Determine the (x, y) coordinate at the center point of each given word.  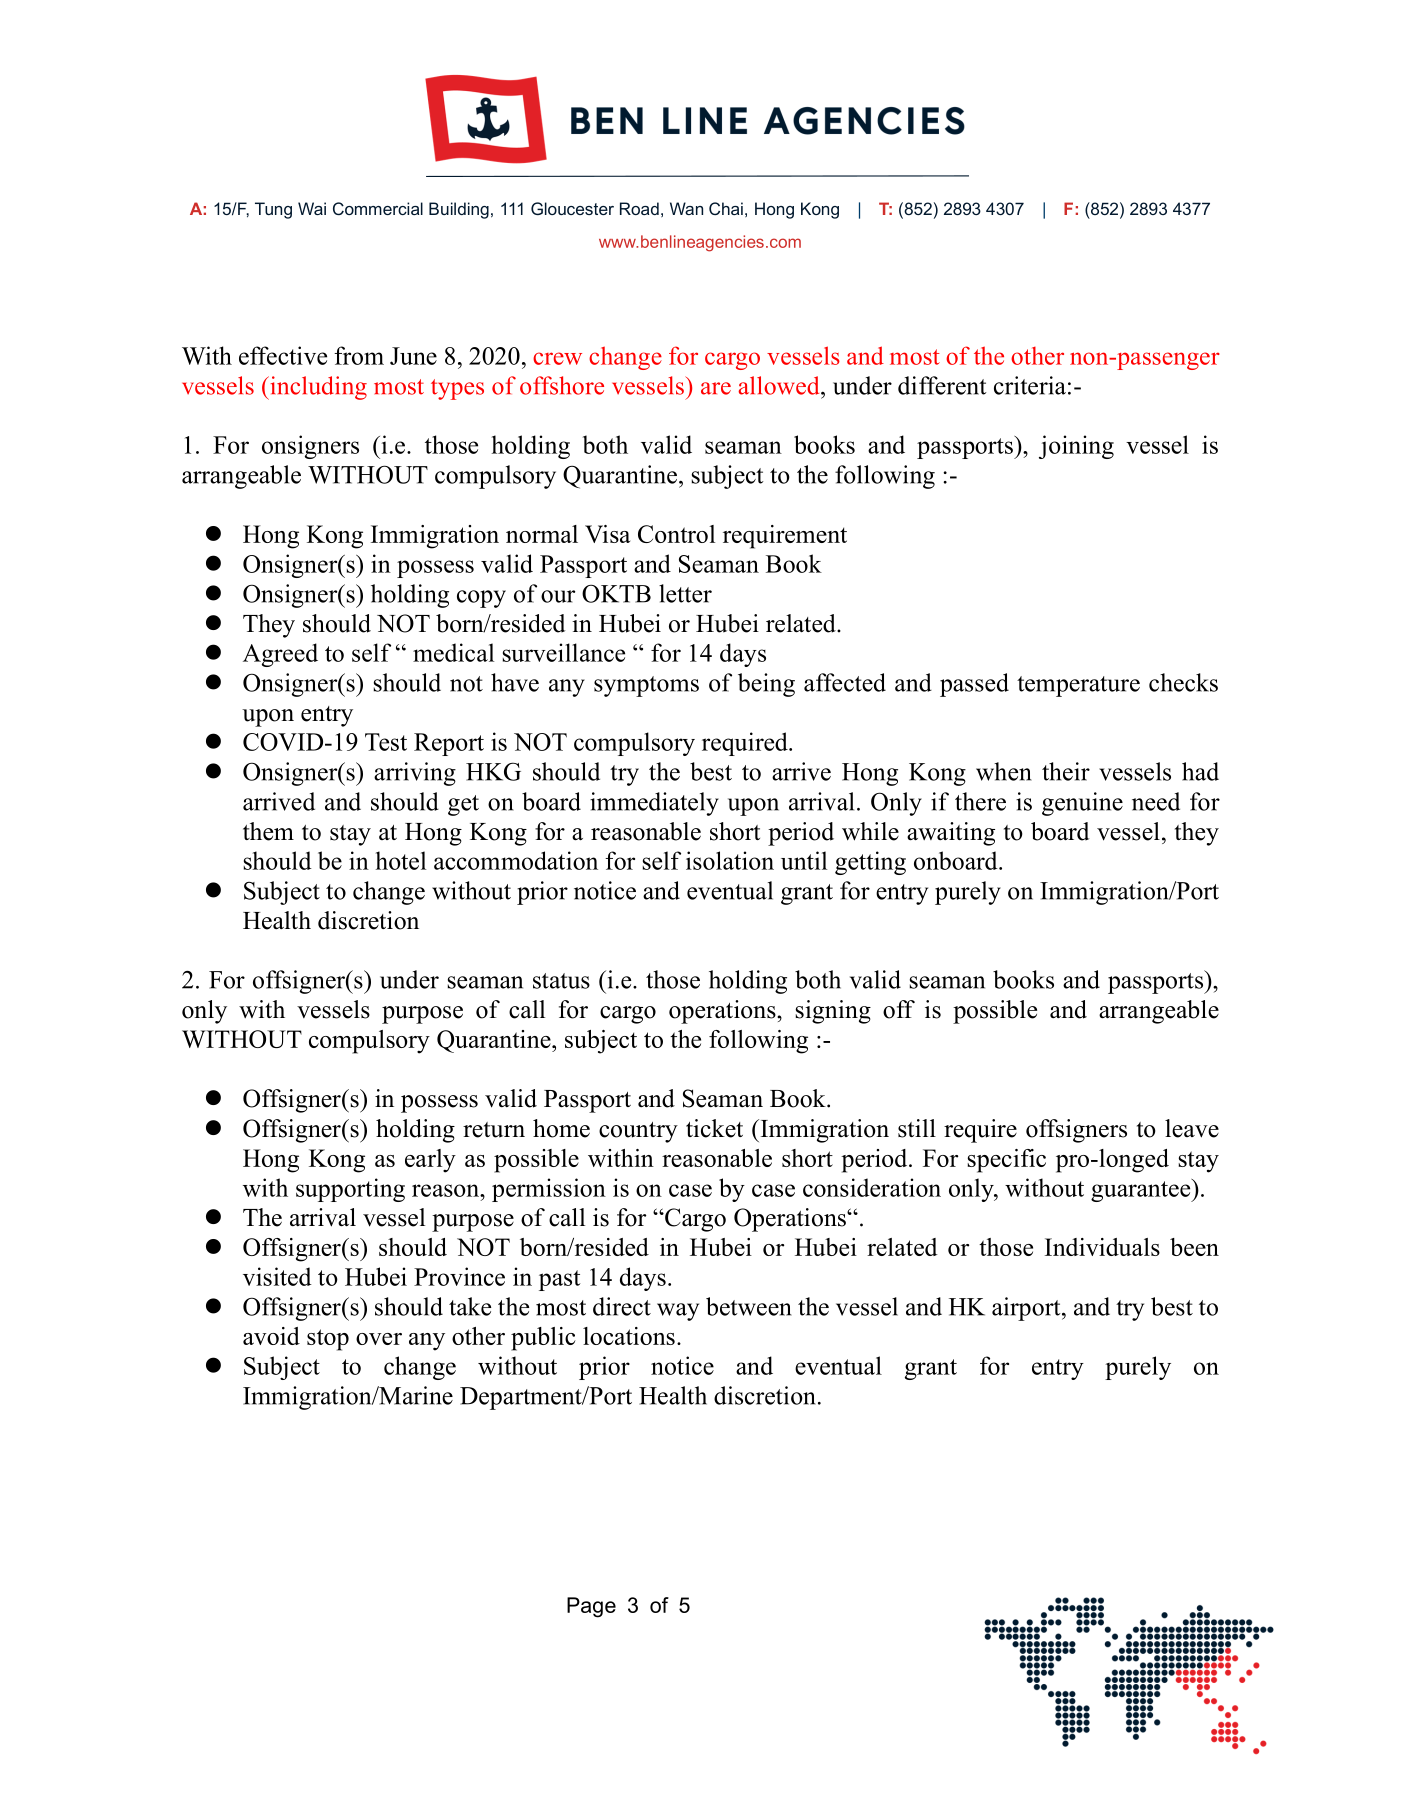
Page (591, 1607)
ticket (714, 1128)
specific (1007, 1161)
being (766, 685)
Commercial (378, 208)
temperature (1078, 686)
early (430, 1161)
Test (386, 742)
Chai (726, 208)
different (942, 385)
